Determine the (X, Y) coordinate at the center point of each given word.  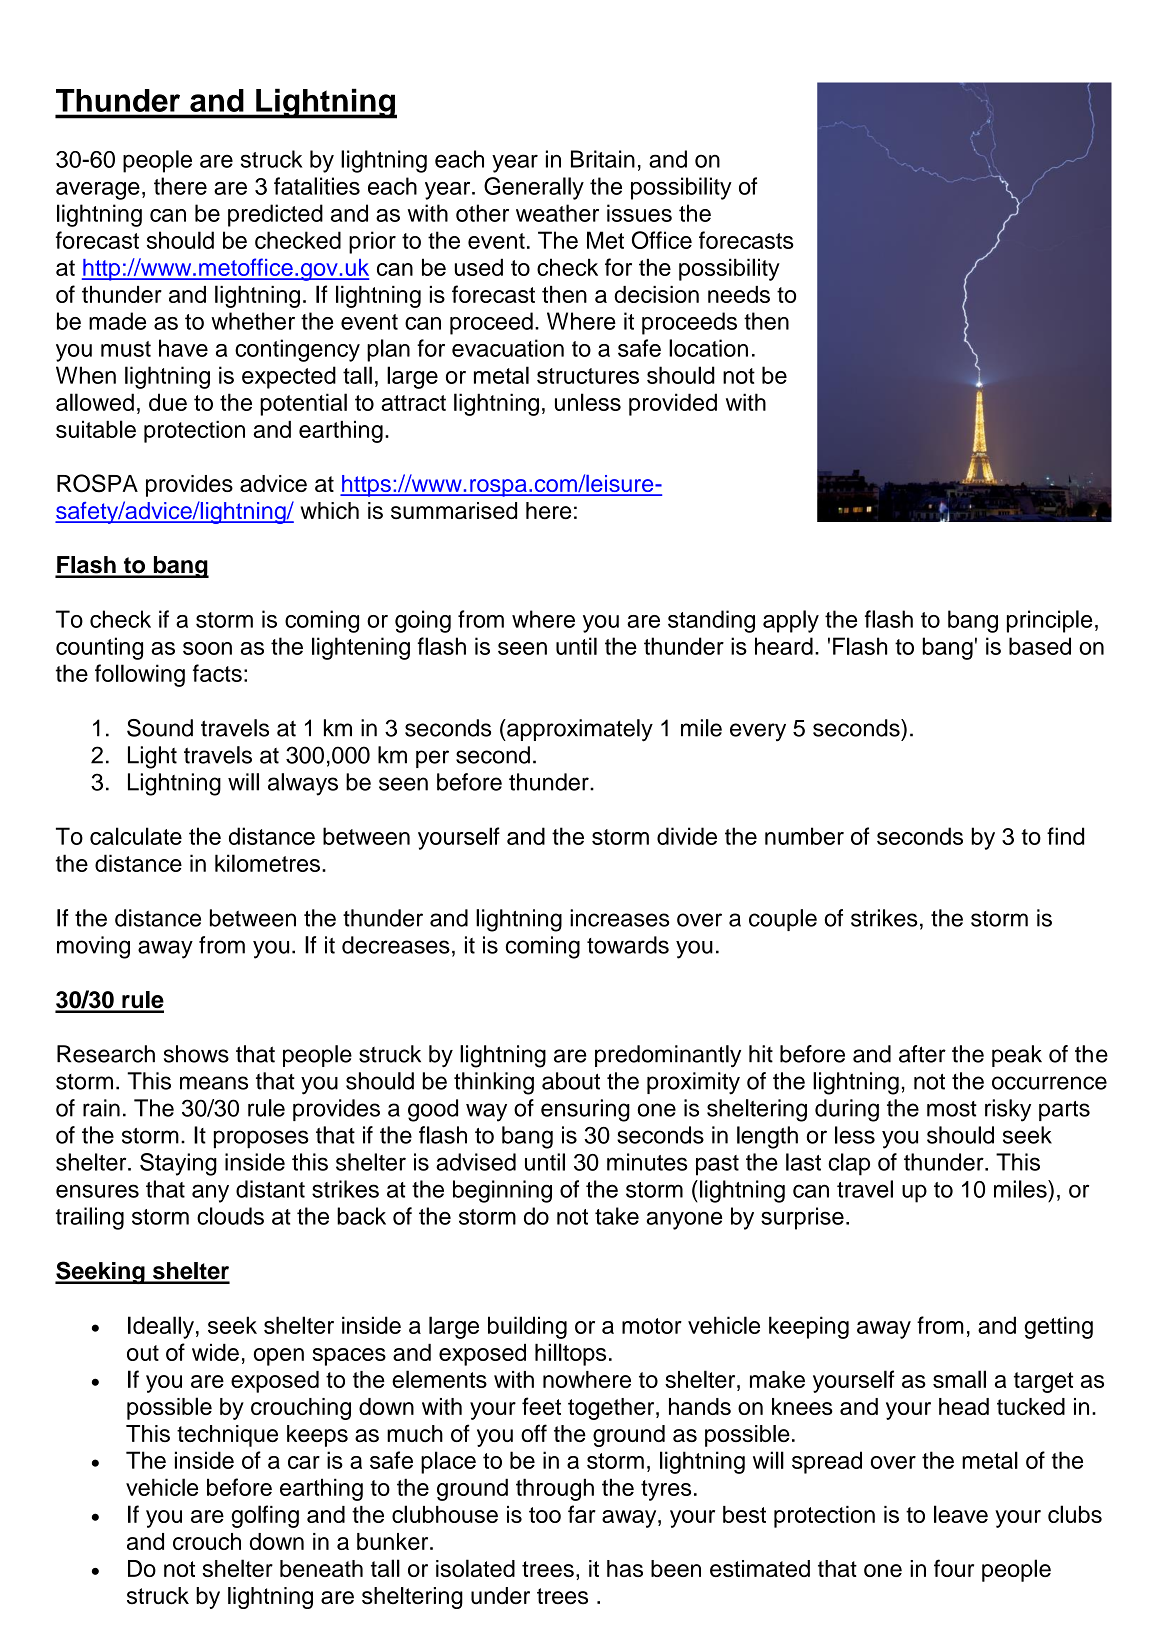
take (617, 1216)
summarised (454, 510)
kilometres (267, 863)
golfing (265, 1516)
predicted (275, 215)
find (1065, 836)
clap (849, 1164)
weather (557, 213)
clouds (230, 1216)
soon (207, 648)
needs (739, 294)
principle (1049, 621)
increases (619, 918)
